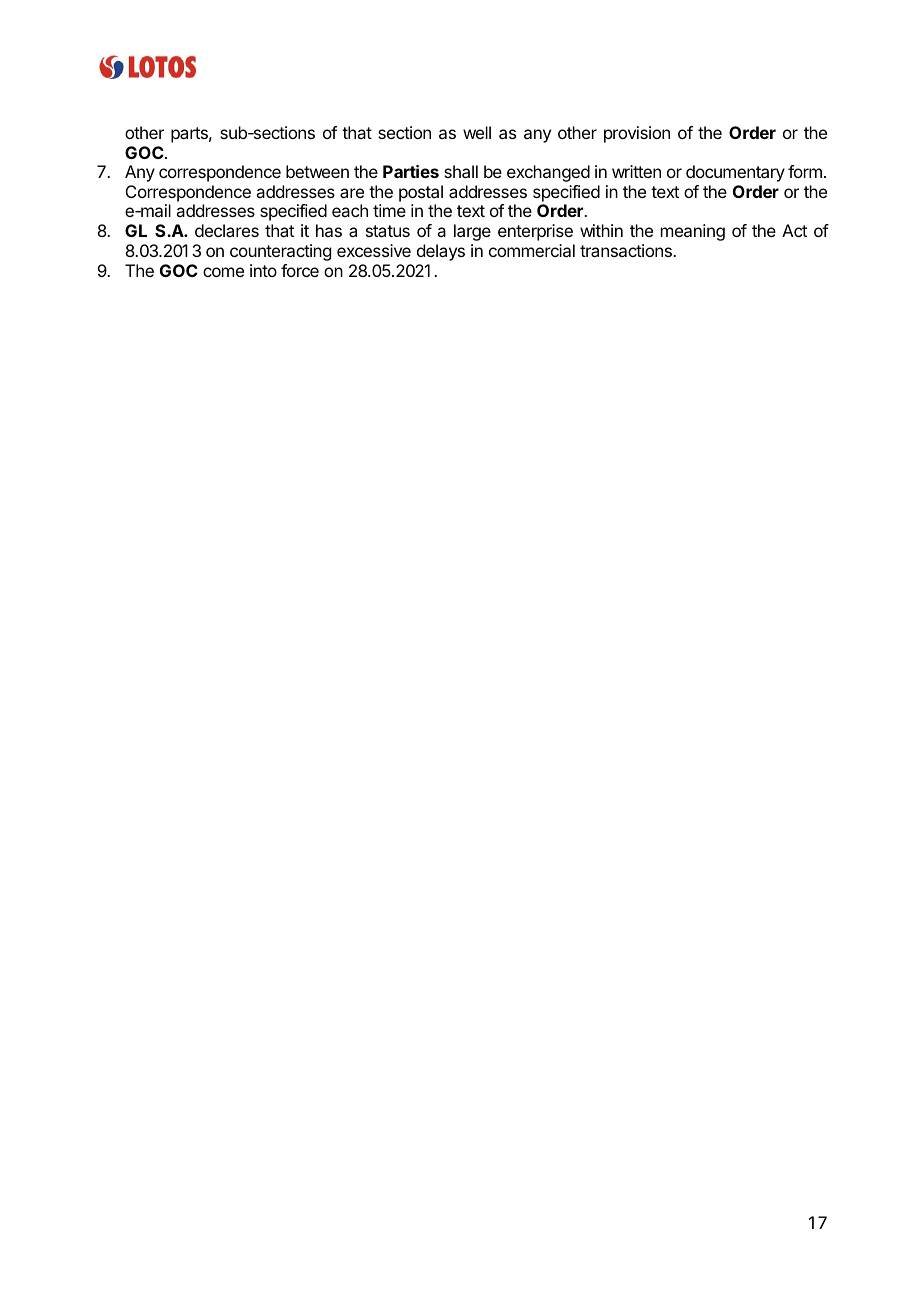  I want to click on form, so click(805, 171).
